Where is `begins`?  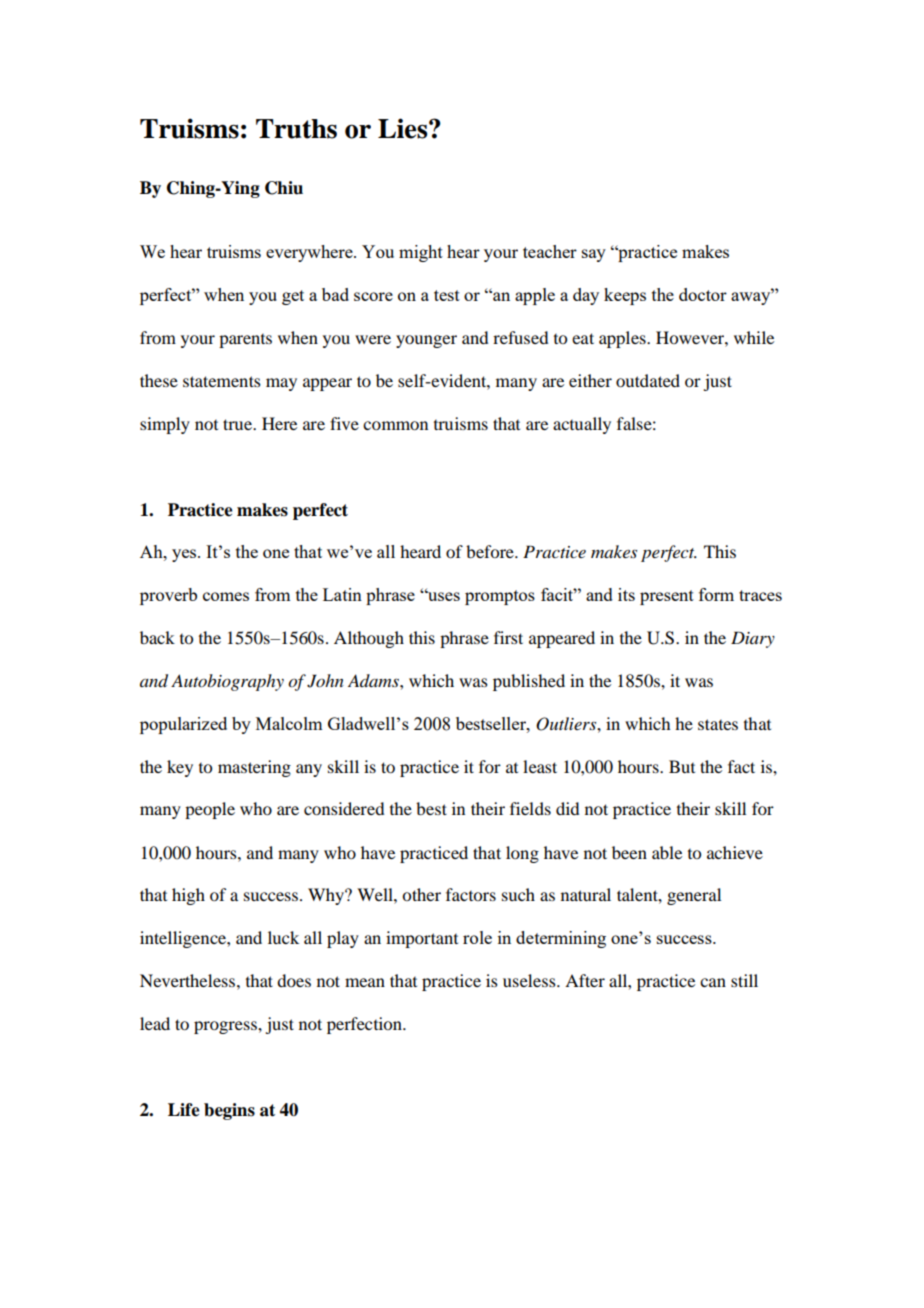
begins is located at coordinates (229, 1111).
